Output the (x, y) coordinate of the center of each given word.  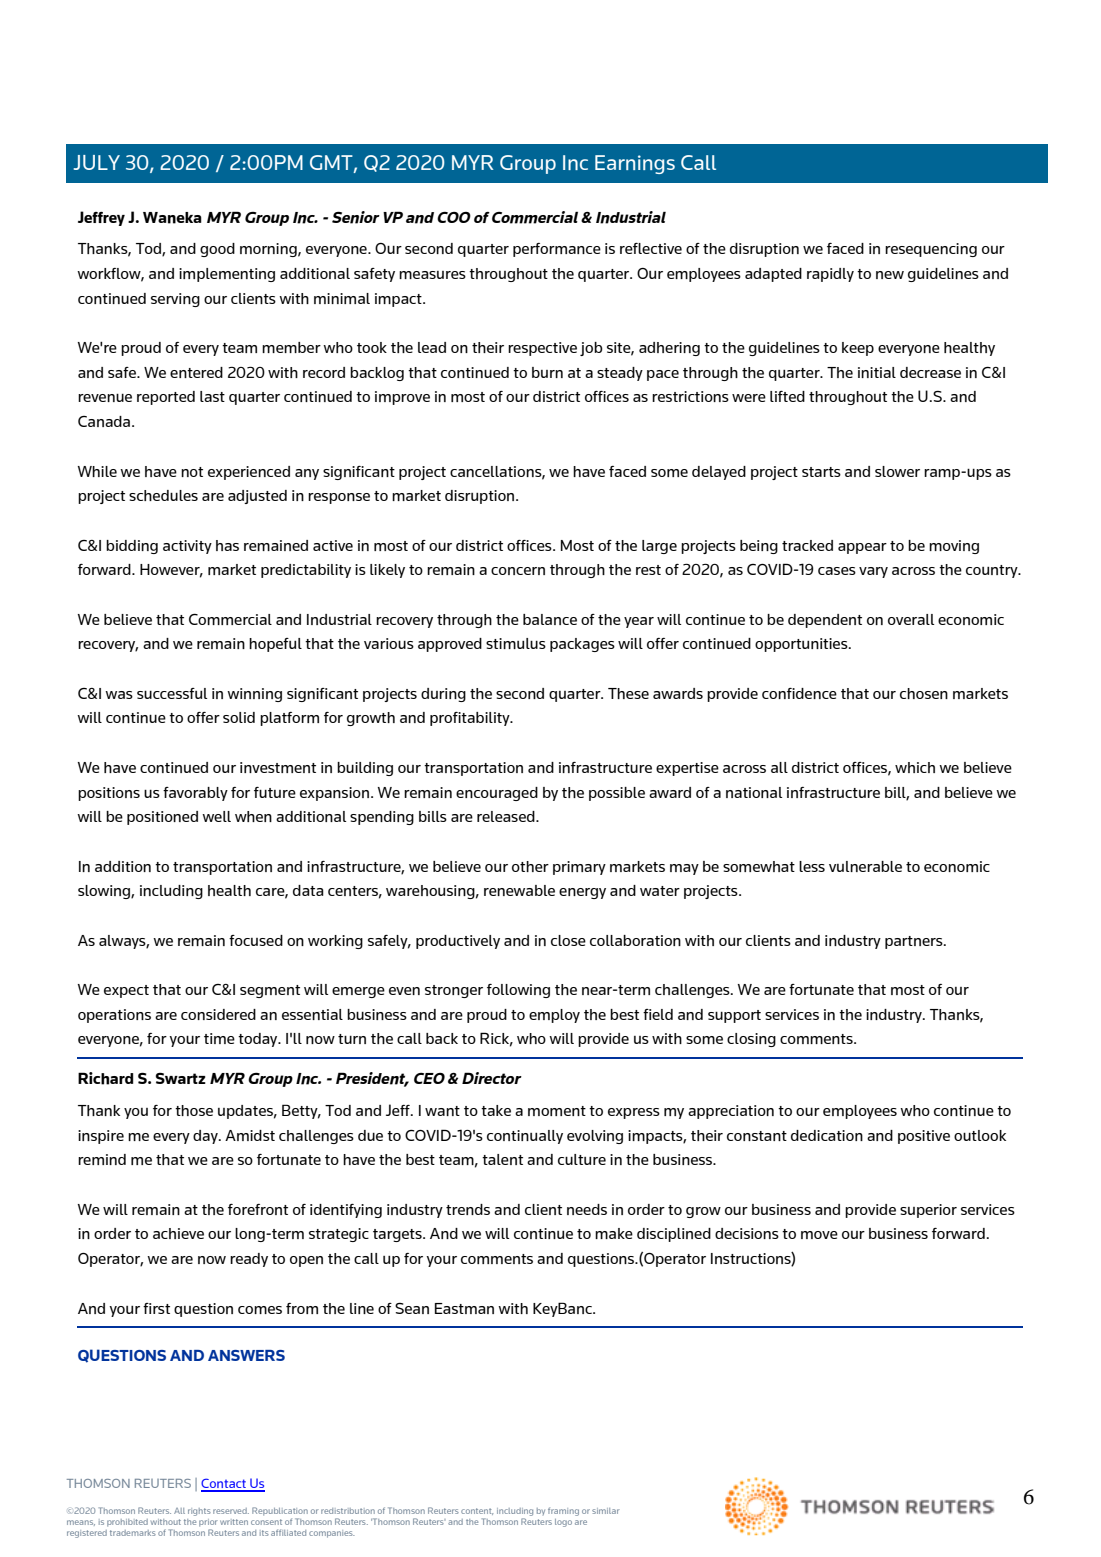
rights (199, 1512)
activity (187, 547)
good (217, 250)
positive (924, 1137)
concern (518, 571)
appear (862, 548)
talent (502, 1159)
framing (563, 1511)
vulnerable (865, 866)
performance (557, 250)
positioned (162, 818)
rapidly (830, 275)
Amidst (250, 1135)
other (530, 866)
